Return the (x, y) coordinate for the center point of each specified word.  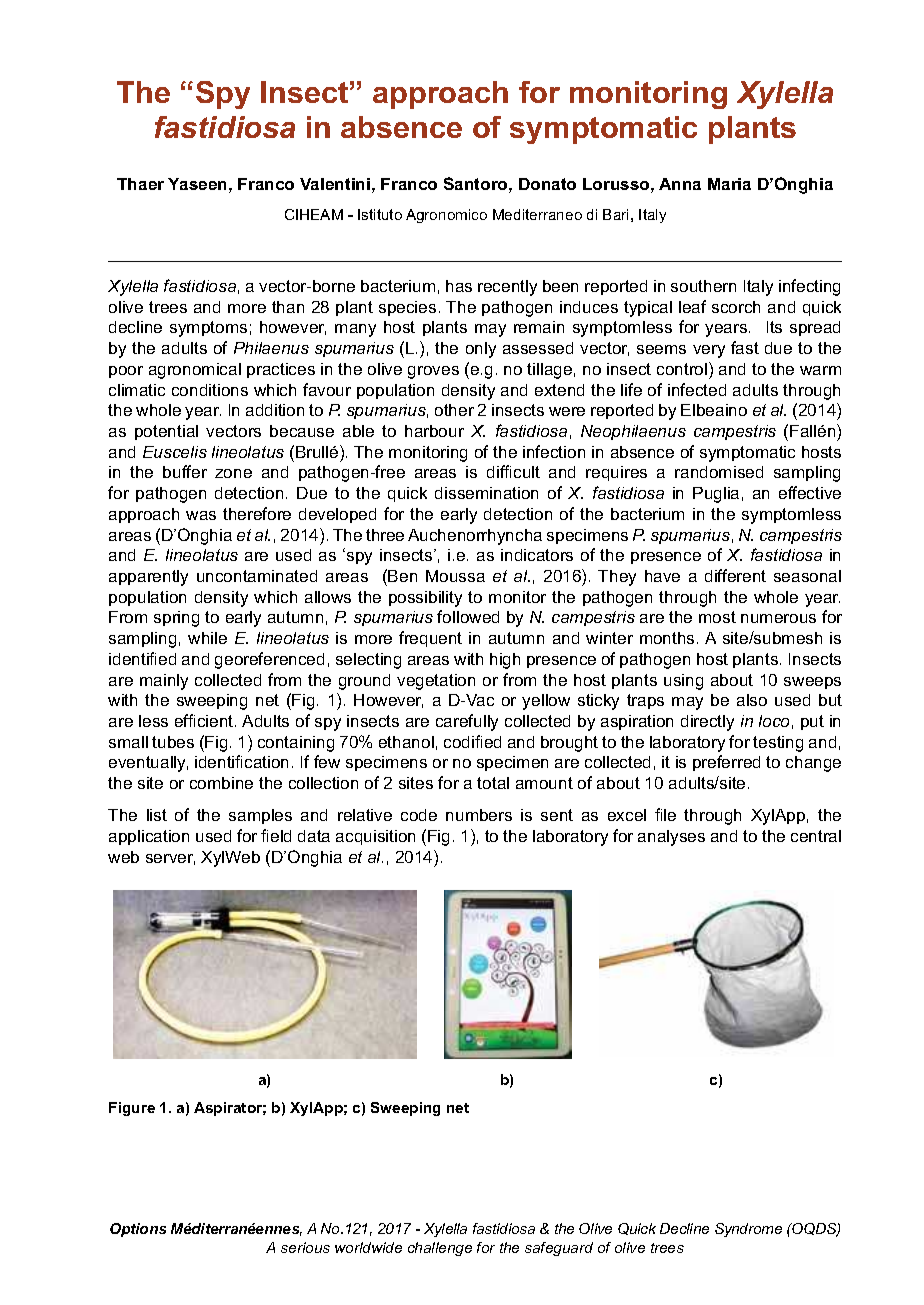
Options (138, 1230)
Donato (547, 184)
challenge (440, 1249)
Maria (729, 184)
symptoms (208, 329)
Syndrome (748, 1230)
